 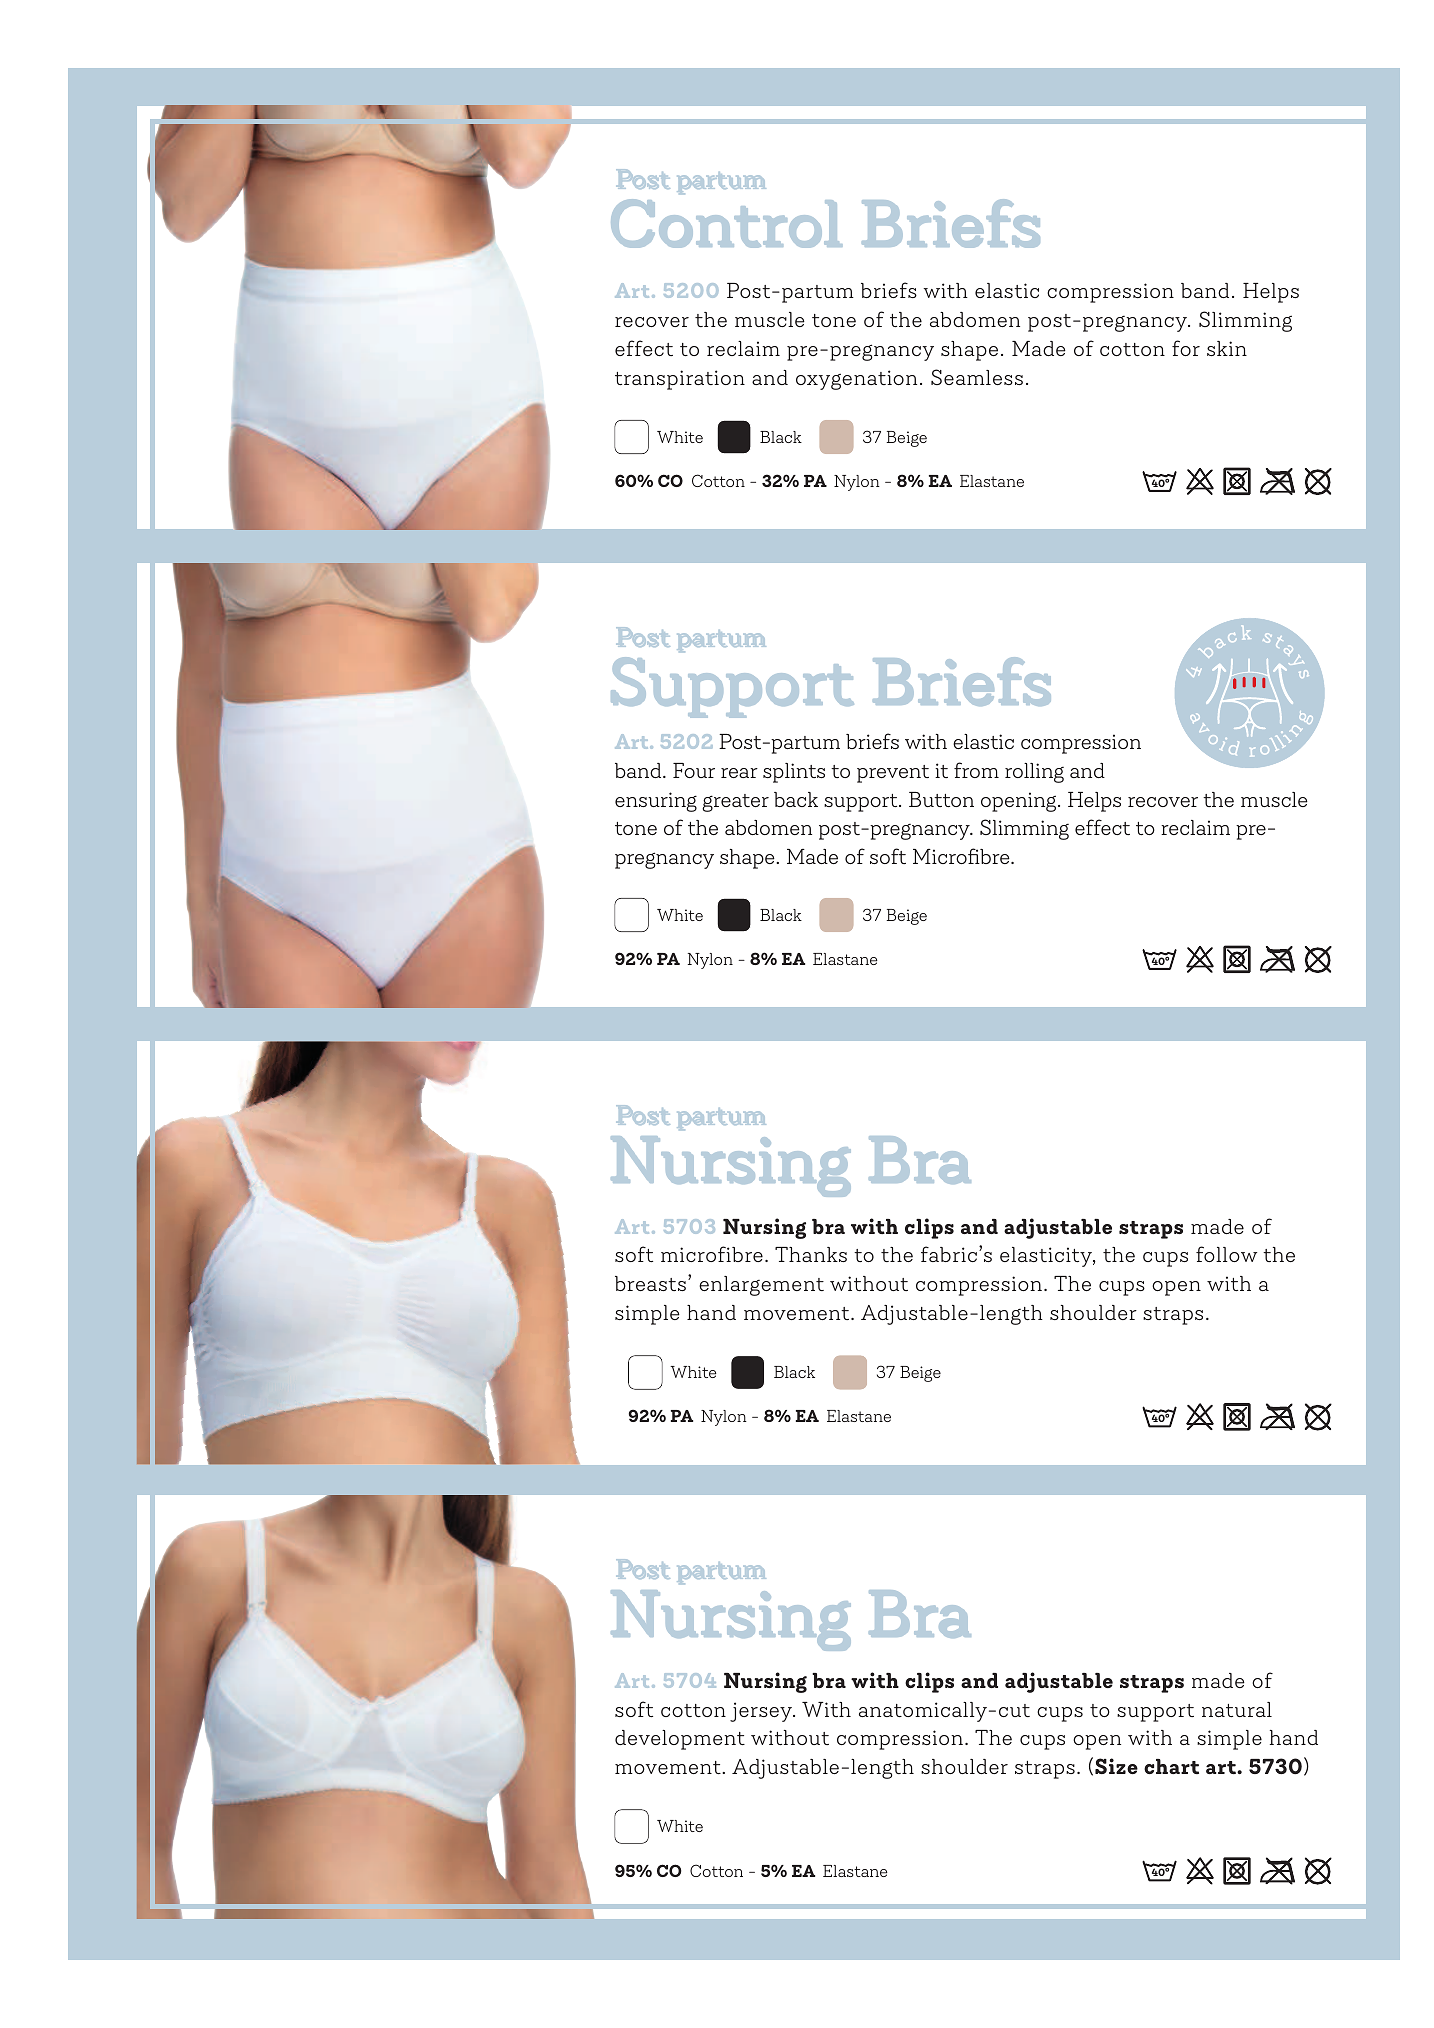 I want to click on follow, so click(x=1226, y=1254).
